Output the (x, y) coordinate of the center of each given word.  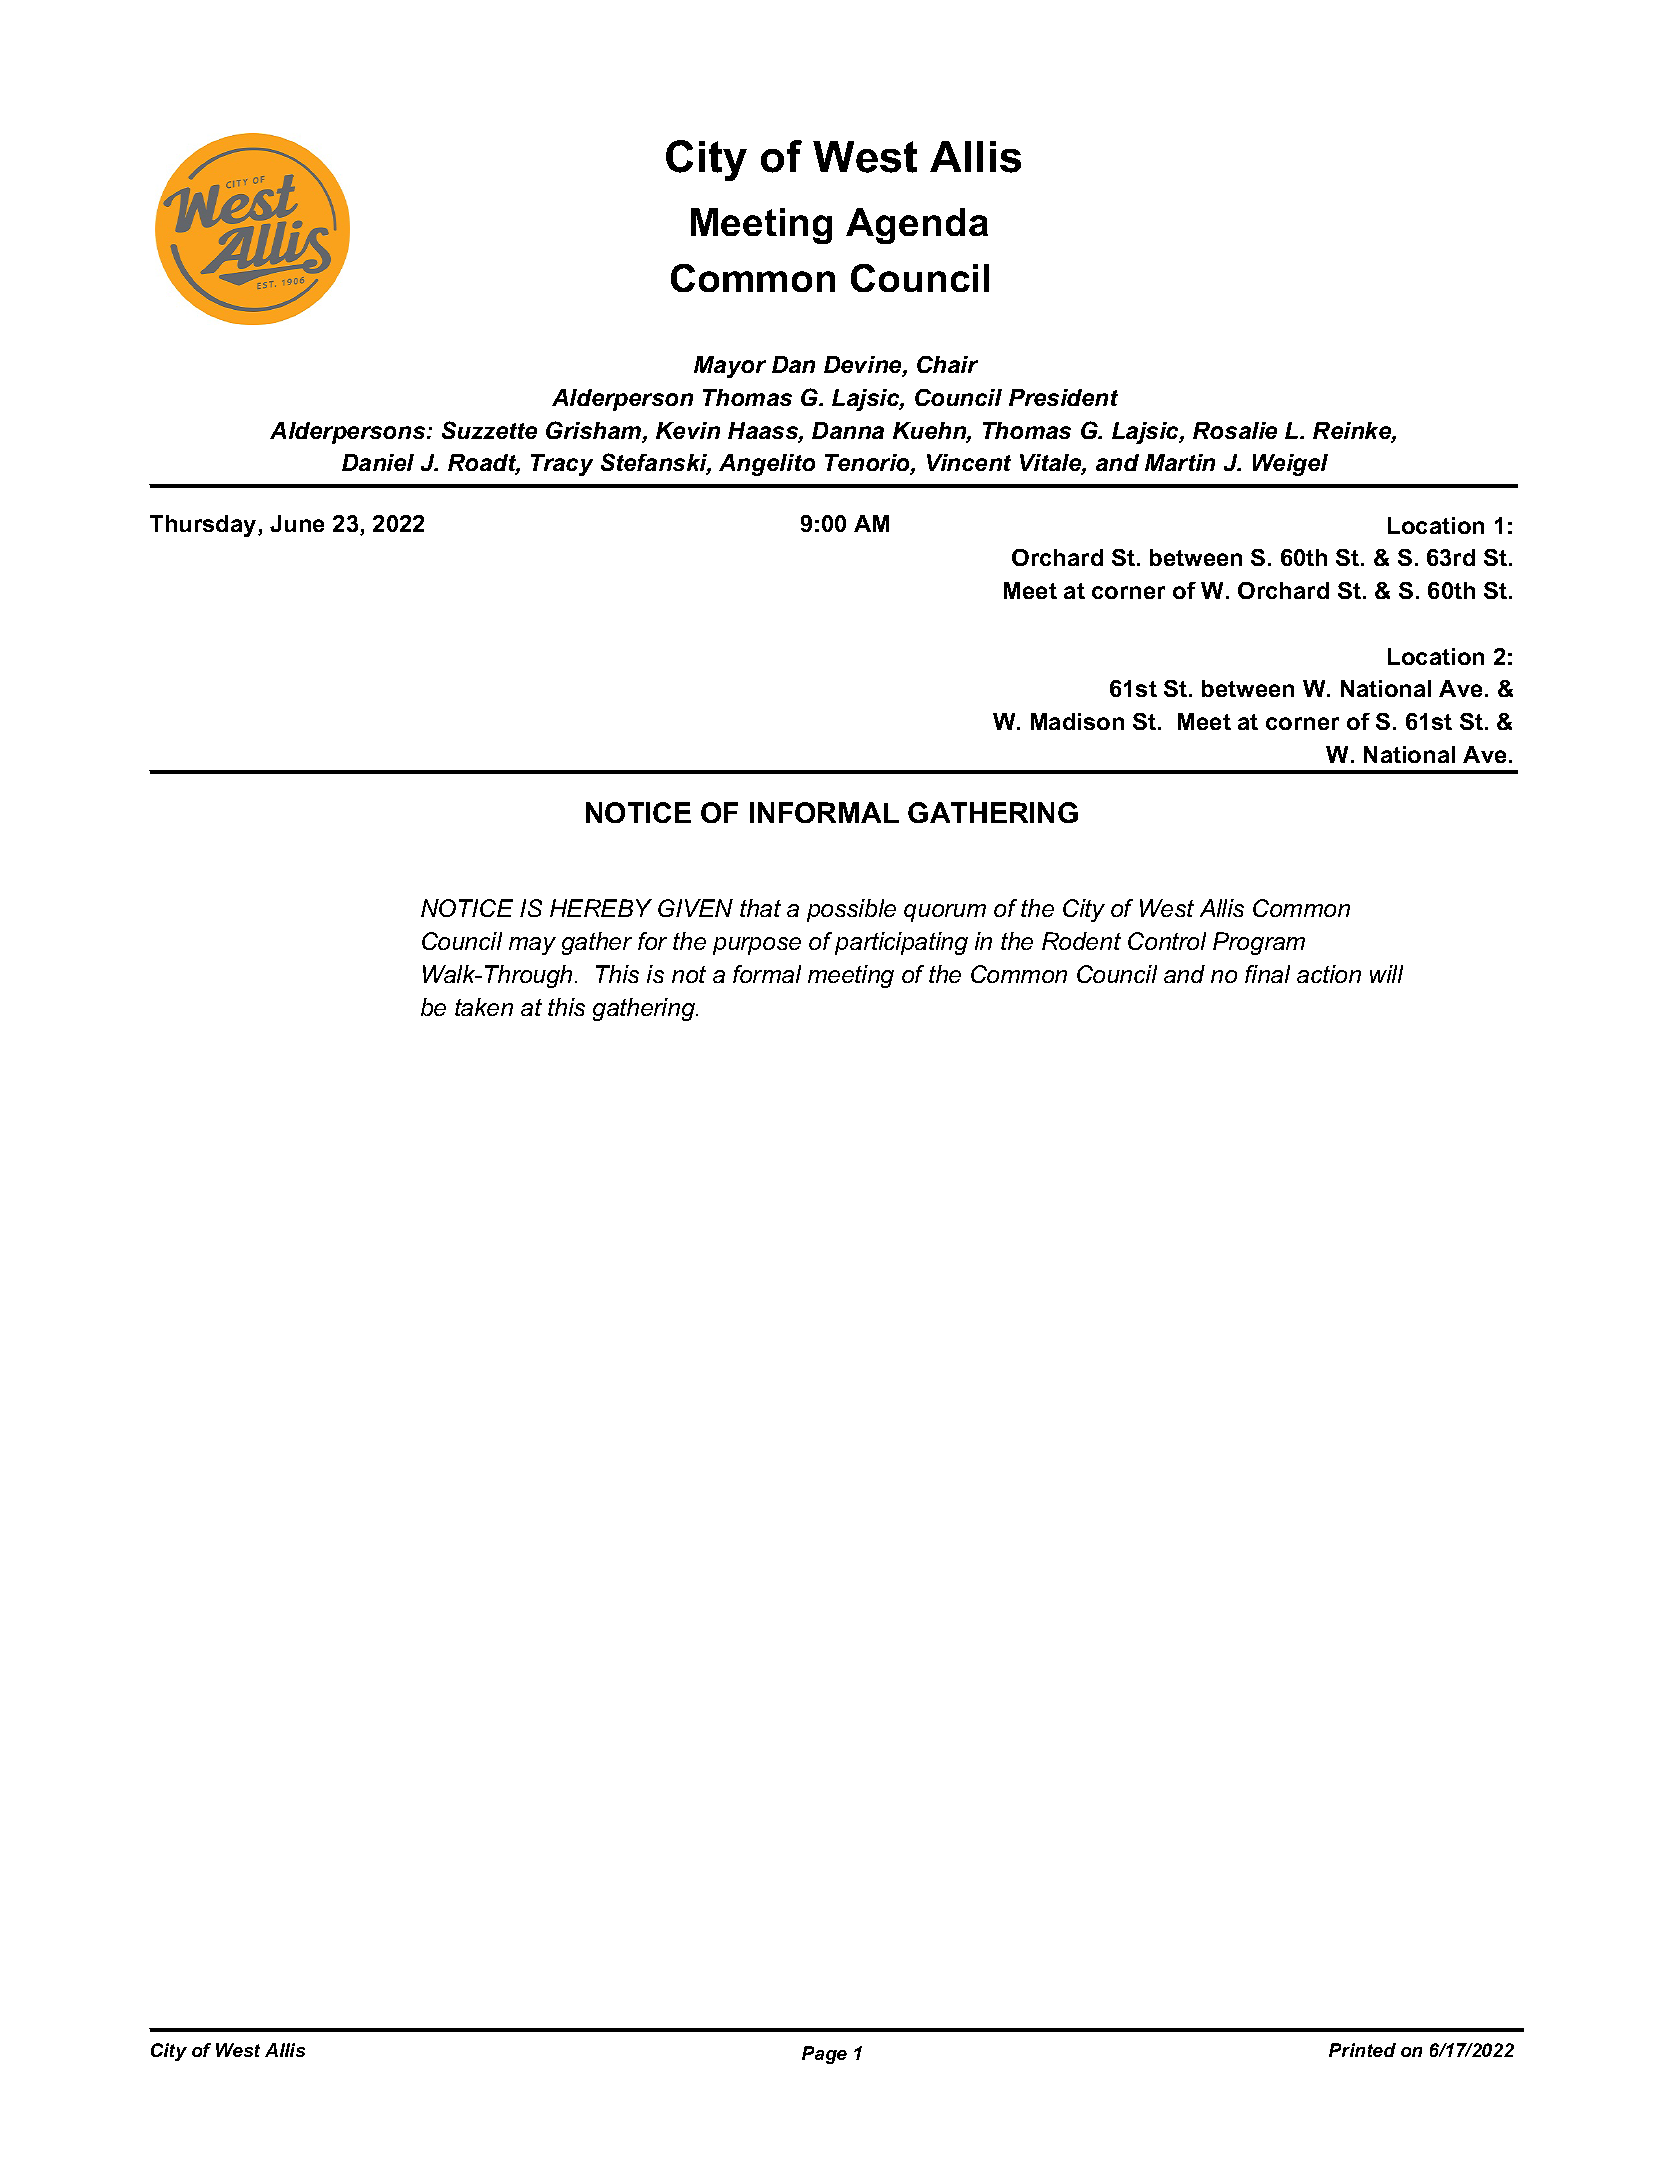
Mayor (730, 367)
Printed (1362, 2050)
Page (824, 2055)
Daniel (378, 462)
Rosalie (1235, 430)
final (1267, 974)
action (1329, 974)
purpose (757, 946)
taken (484, 1007)
